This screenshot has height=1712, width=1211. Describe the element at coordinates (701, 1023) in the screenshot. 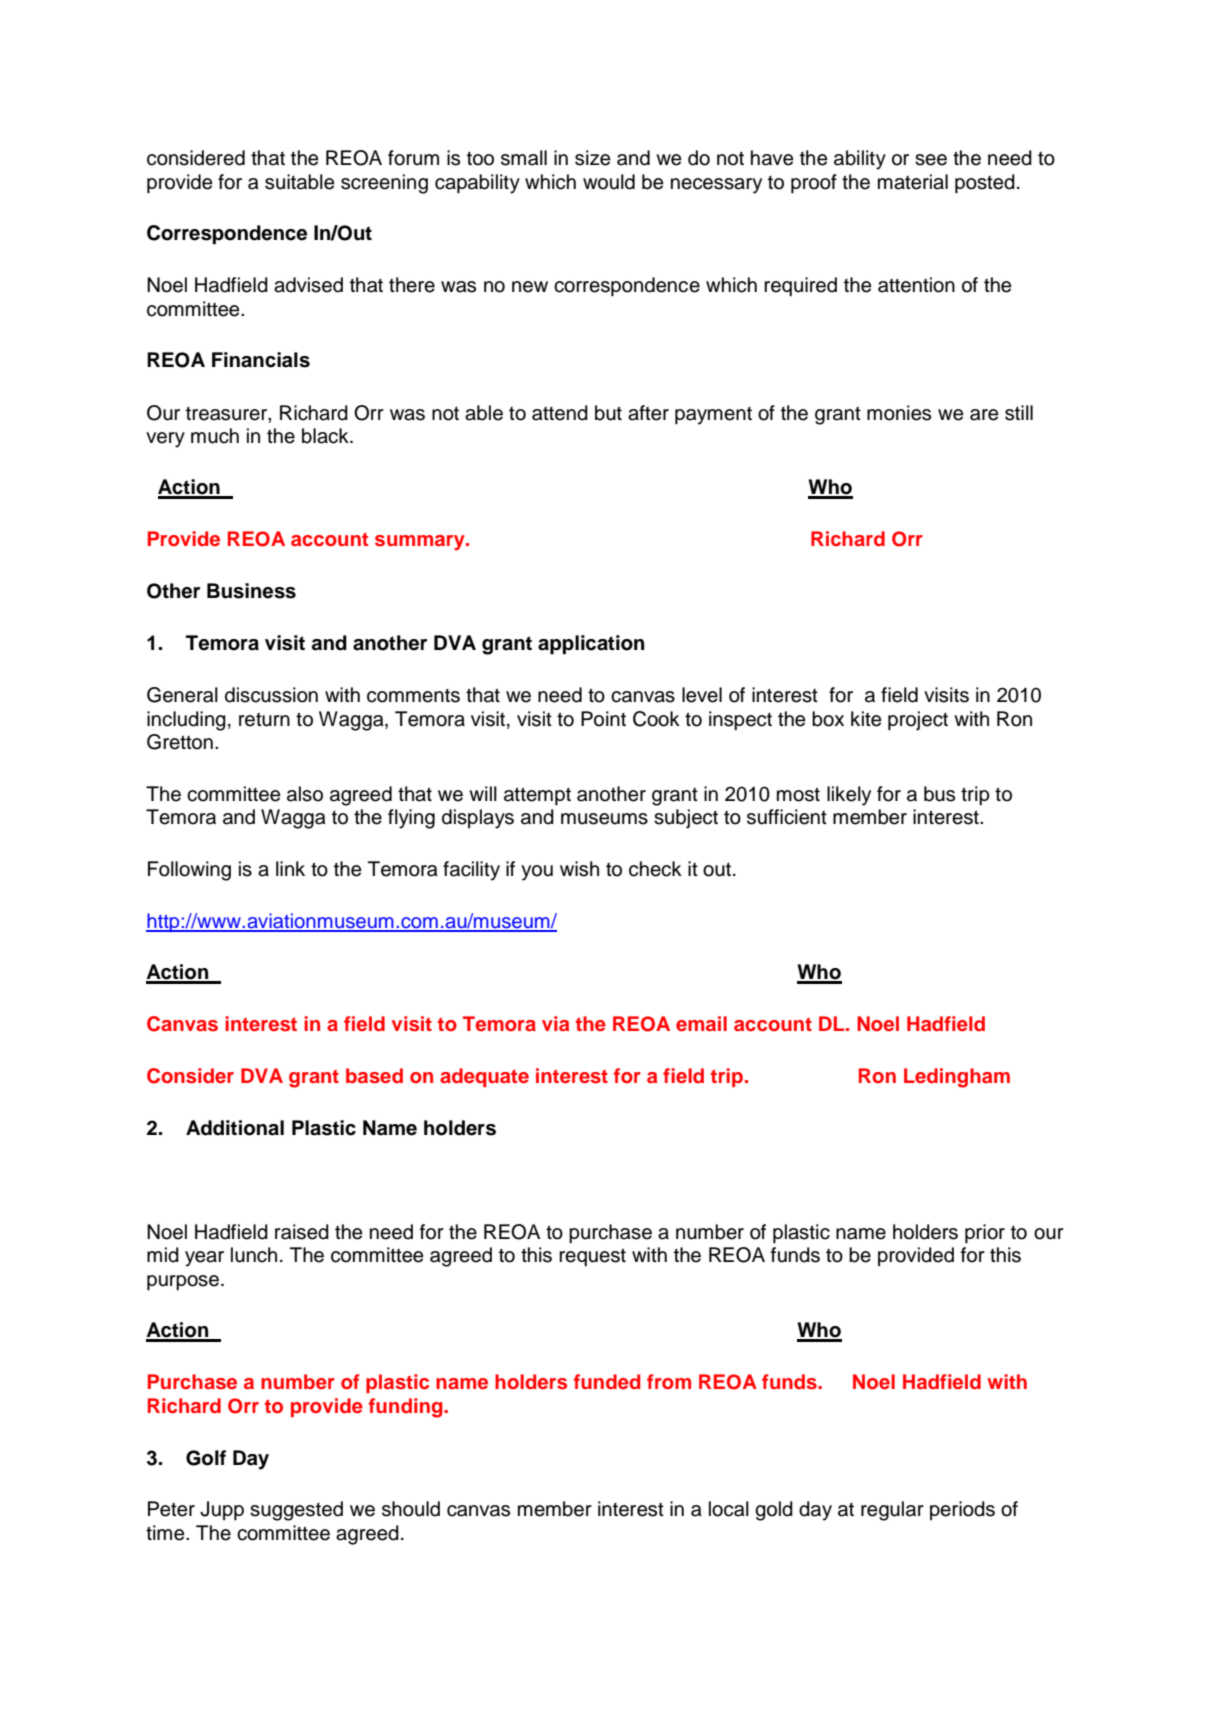

I see `email` at that location.
